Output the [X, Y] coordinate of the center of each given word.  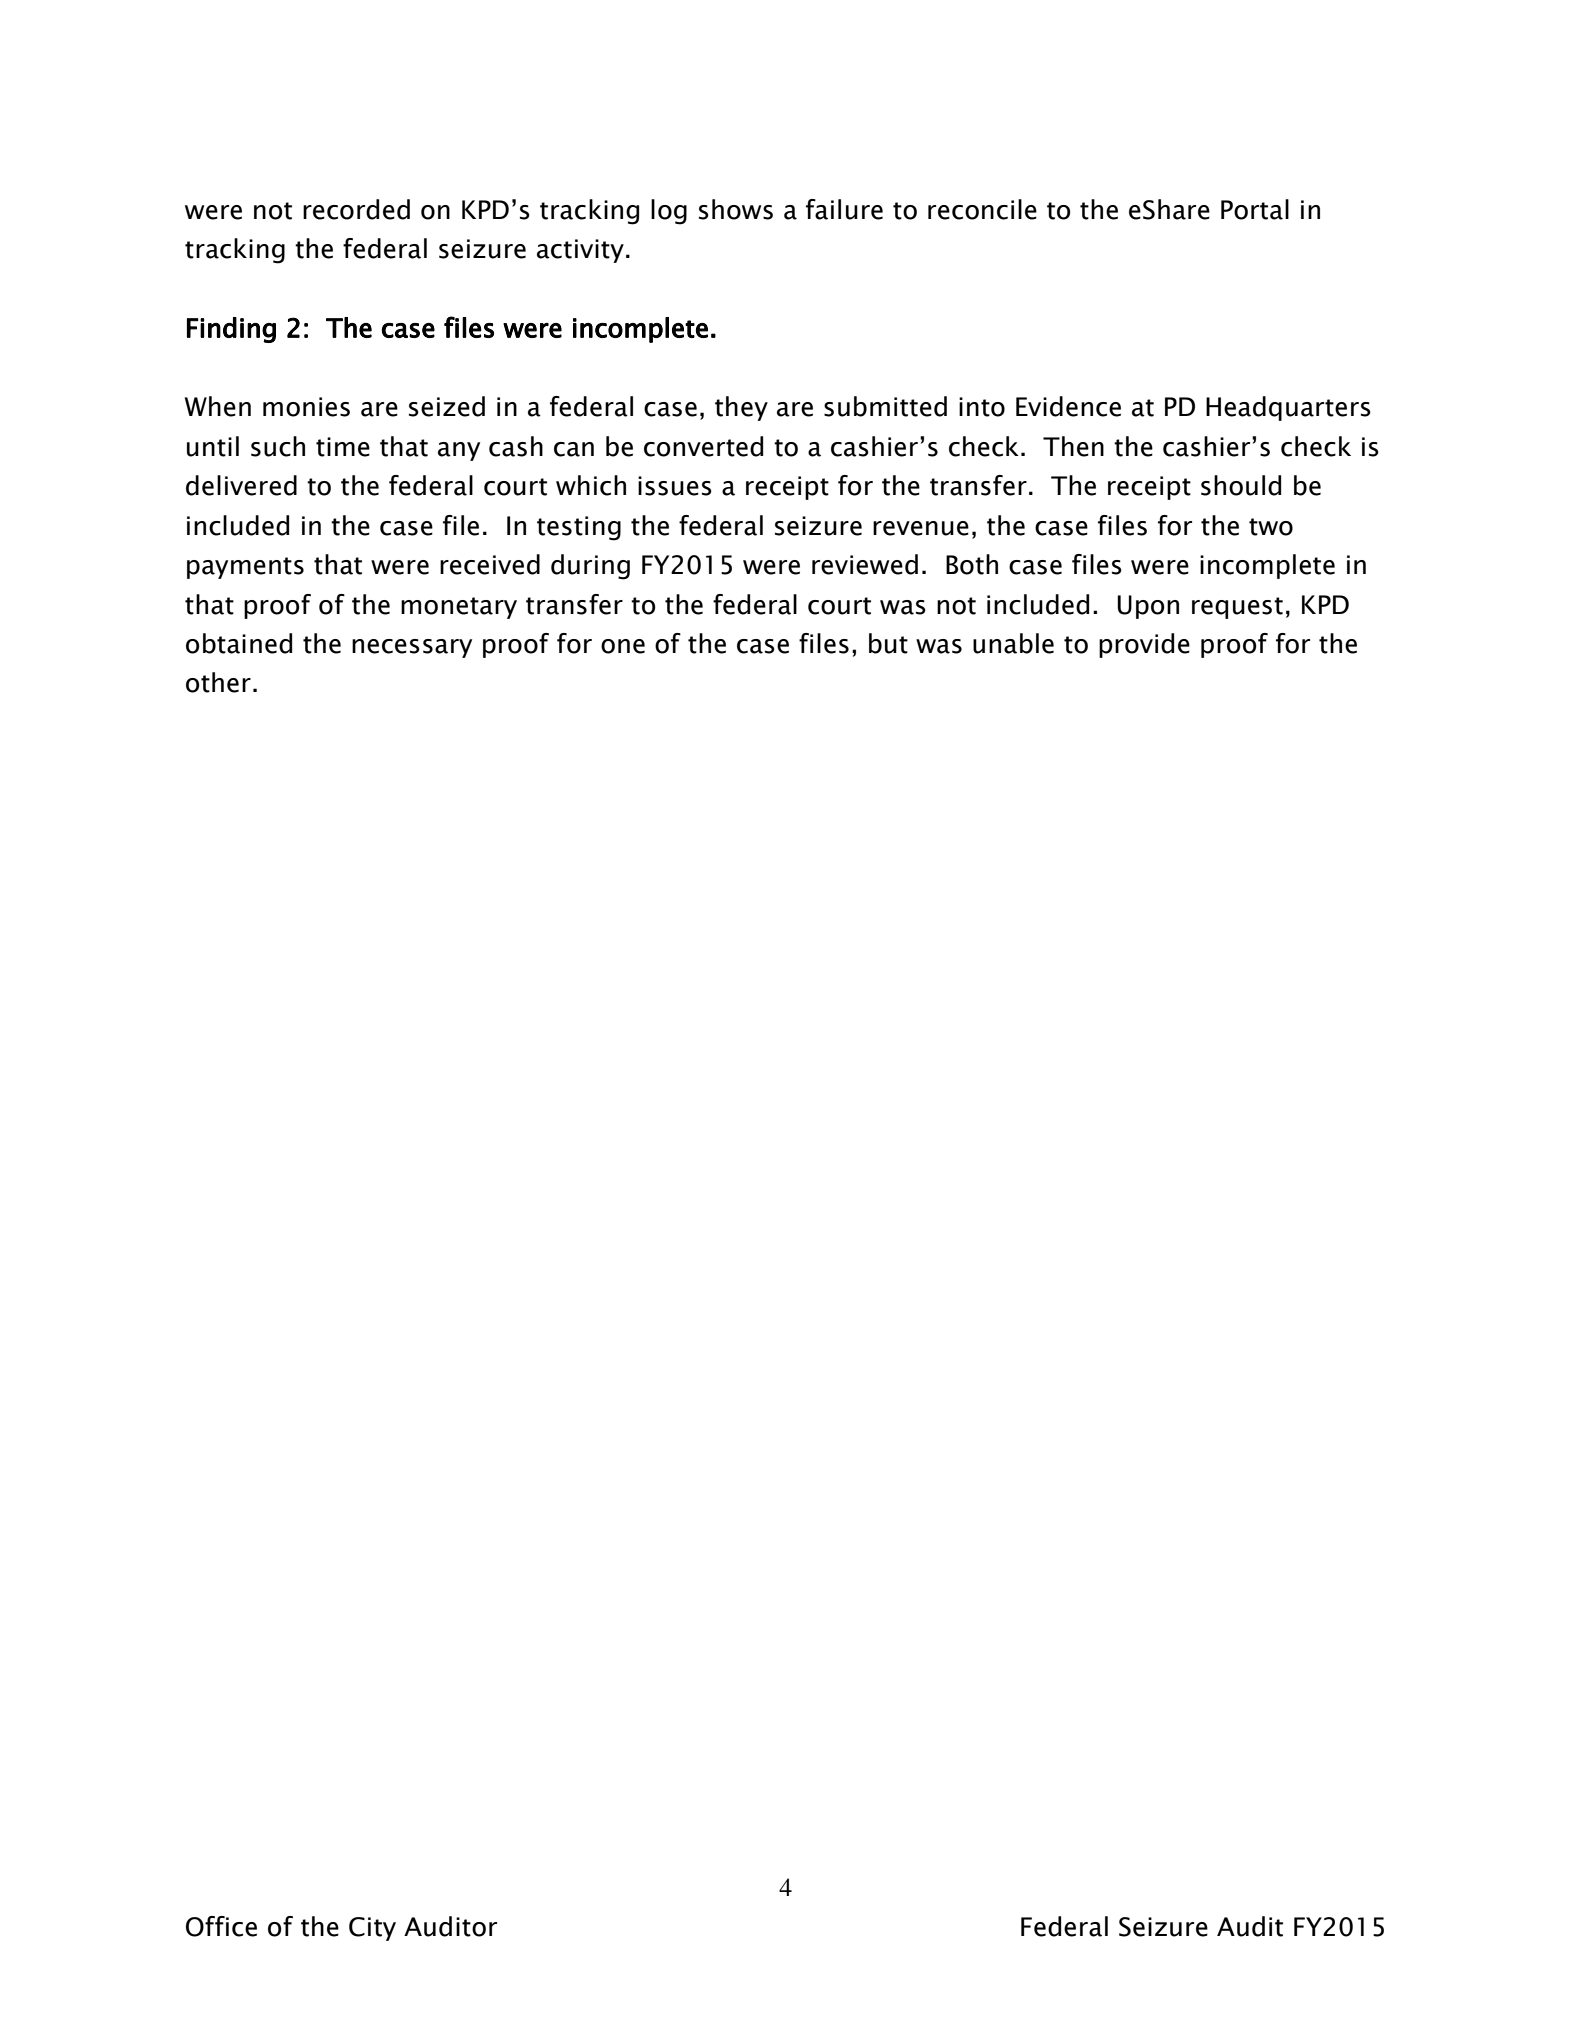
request [1237, 608]
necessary [412, 648]
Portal [1255, 209]
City [372, 1929]
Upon [1148, 607]
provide [1144, 645]
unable [1013, 643]
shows [736, 209]
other [218, 682]
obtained [239, 643]
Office [221, 1926]
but [888, 643]
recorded [356, 209]
